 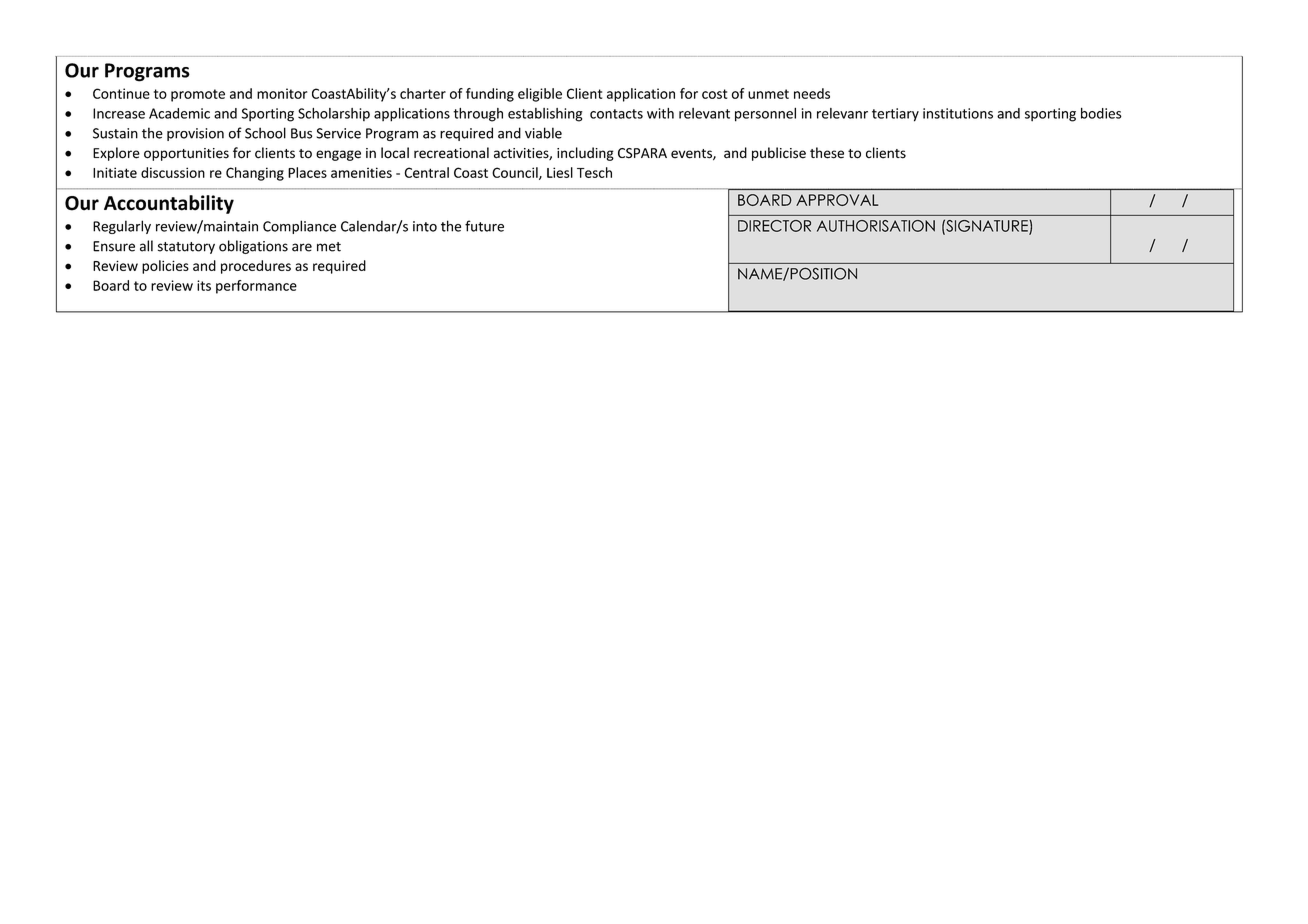 I want to click on these, so click(x=827, y=153).
